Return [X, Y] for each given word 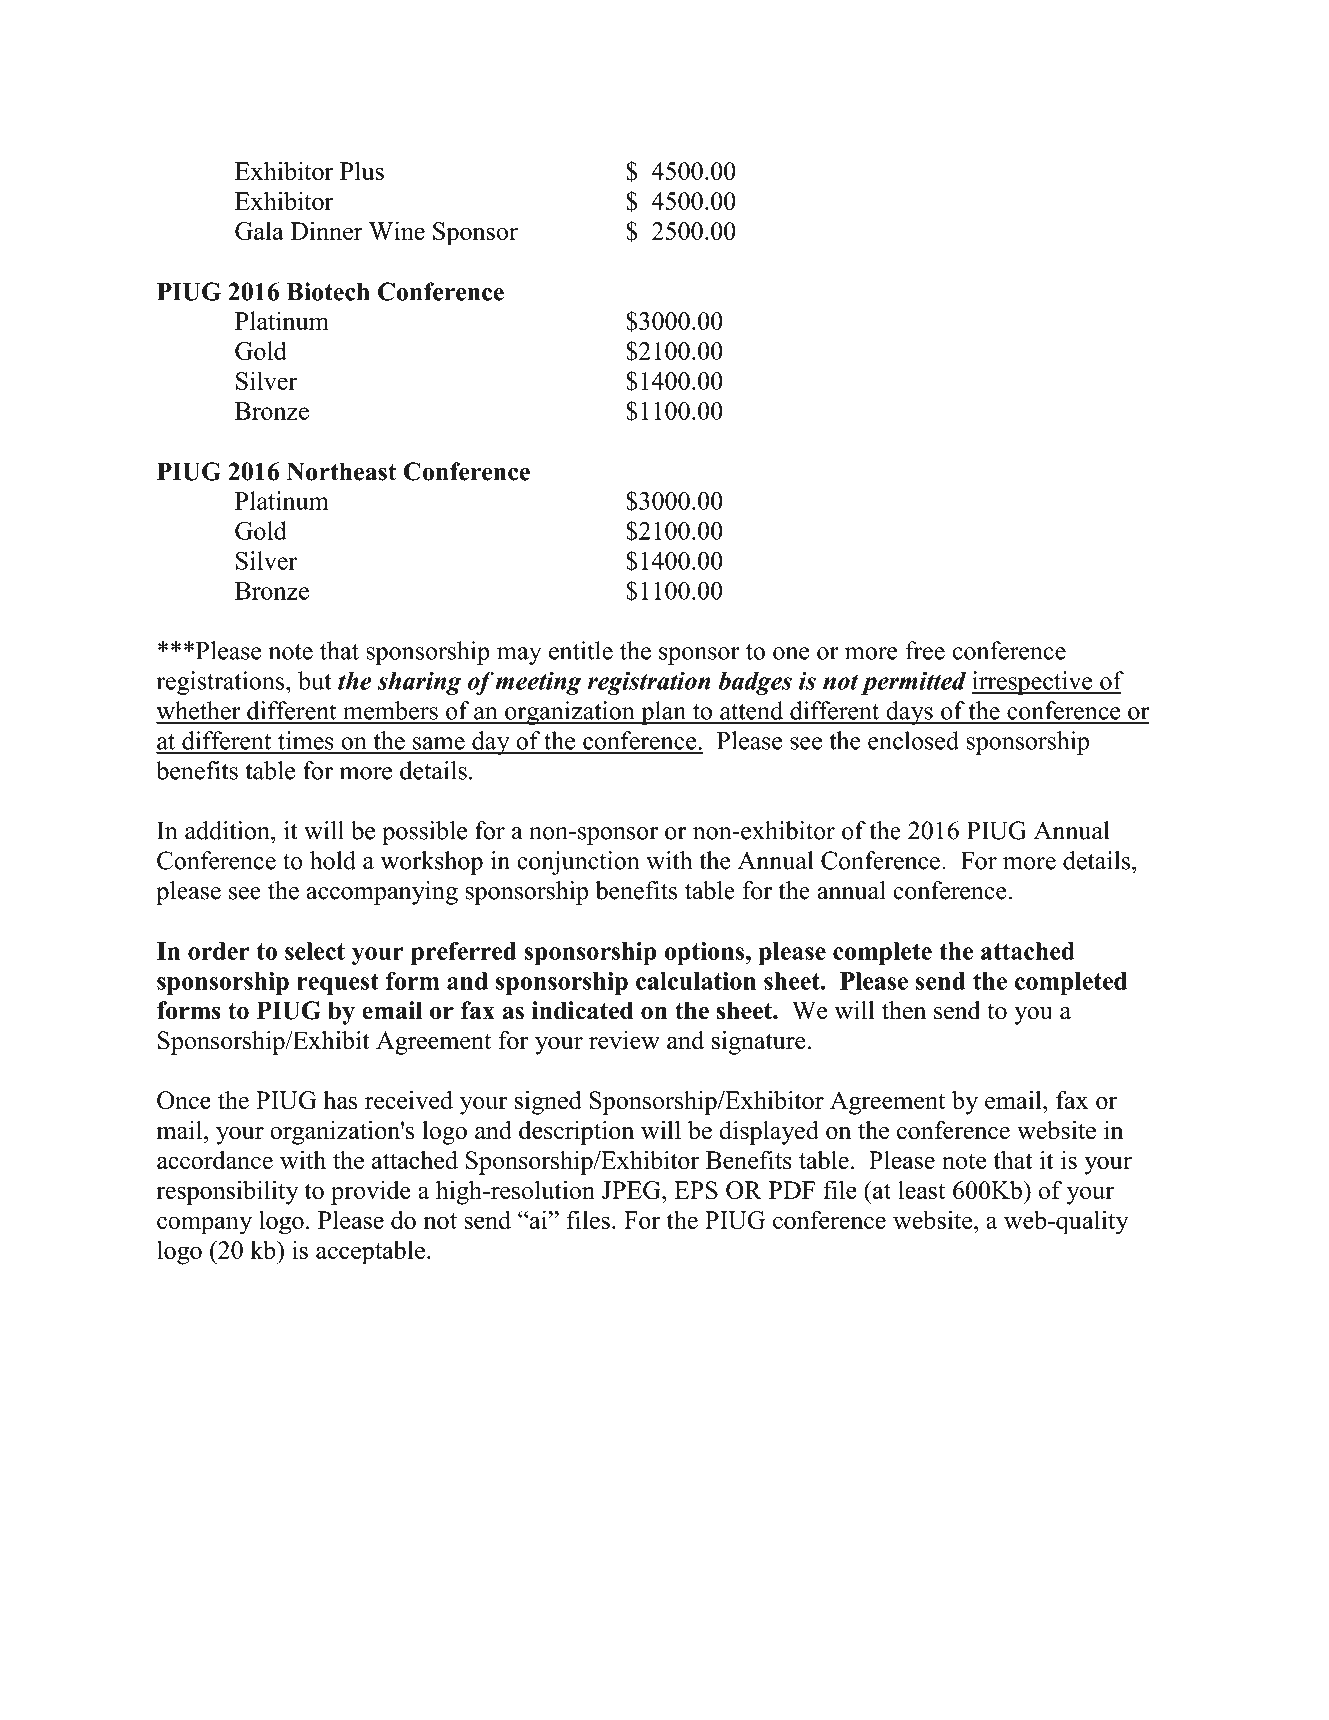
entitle [581, 650]
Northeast [341, 471]
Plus [362, 171]
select [315, 951]
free [925, 650]
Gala [259, 231]
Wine [397, 230]
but [315, 680]
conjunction [578, 863]
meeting [538, 683]
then [904, 1010]
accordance [215, 1160]
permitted [913, 683]
